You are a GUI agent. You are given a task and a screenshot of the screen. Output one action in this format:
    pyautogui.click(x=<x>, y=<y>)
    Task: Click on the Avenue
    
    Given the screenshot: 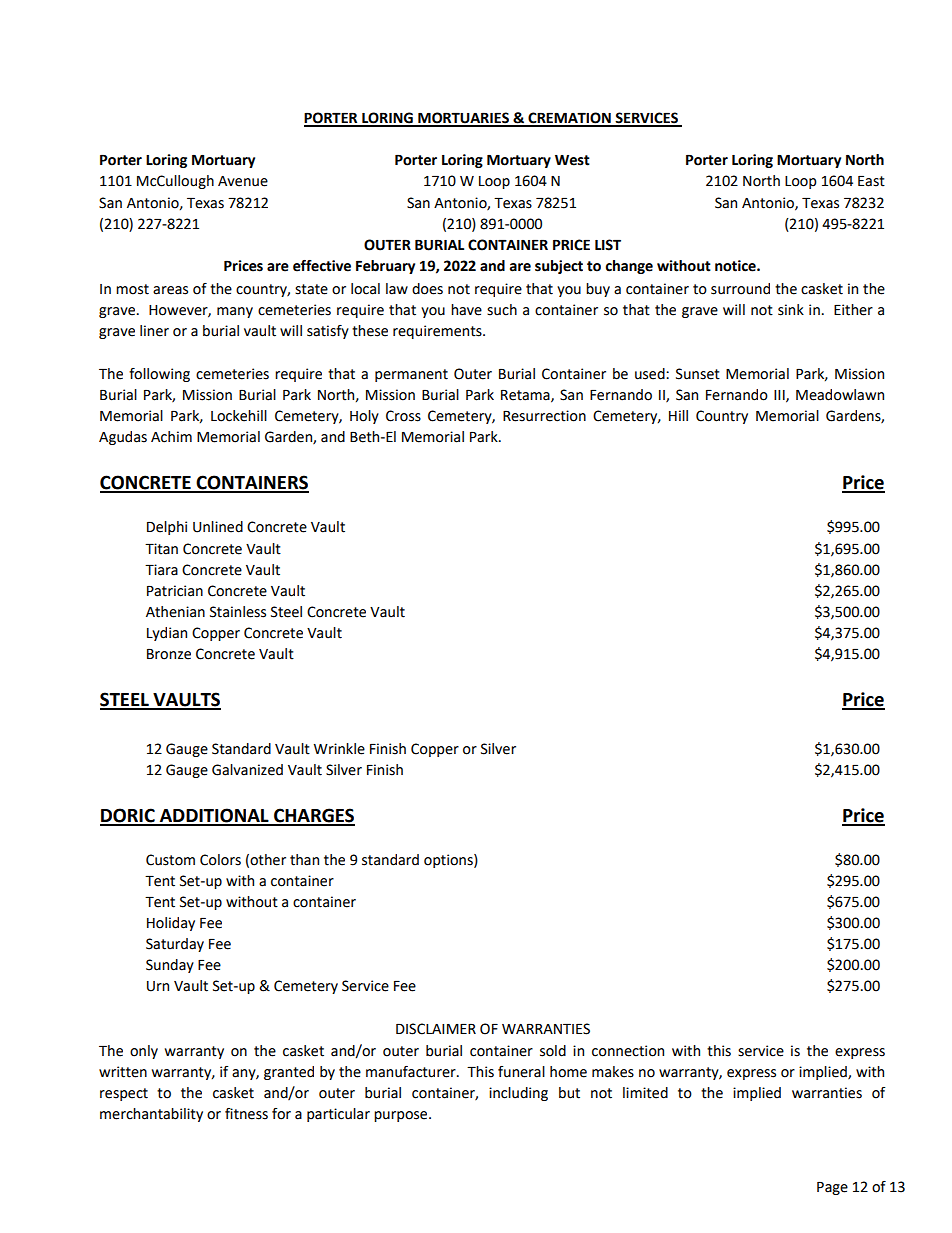 What is the action you would take?
    pyautogui.click(x=243, y=181)
